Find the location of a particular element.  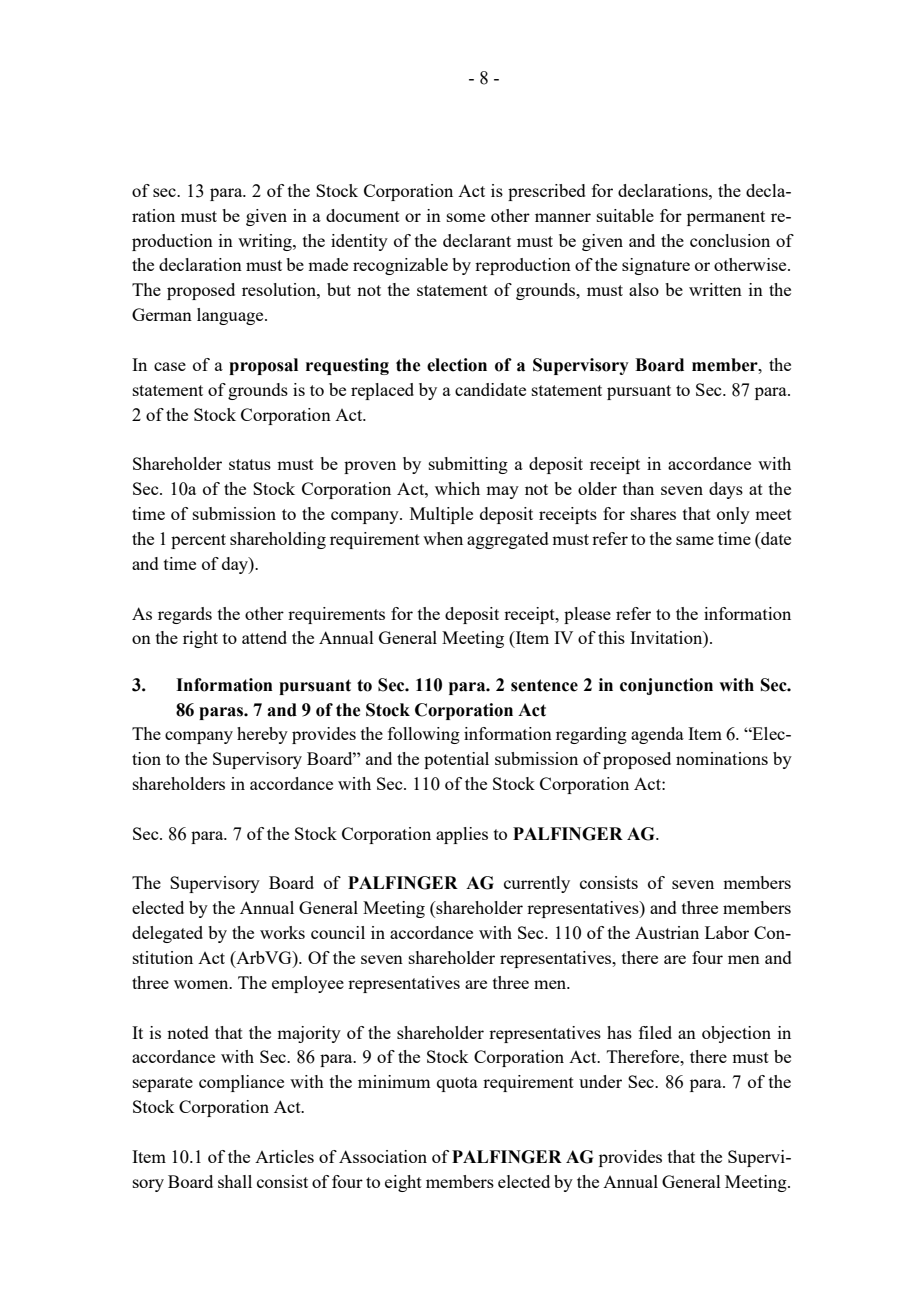

eight is located at coordinates (403, 1183).
